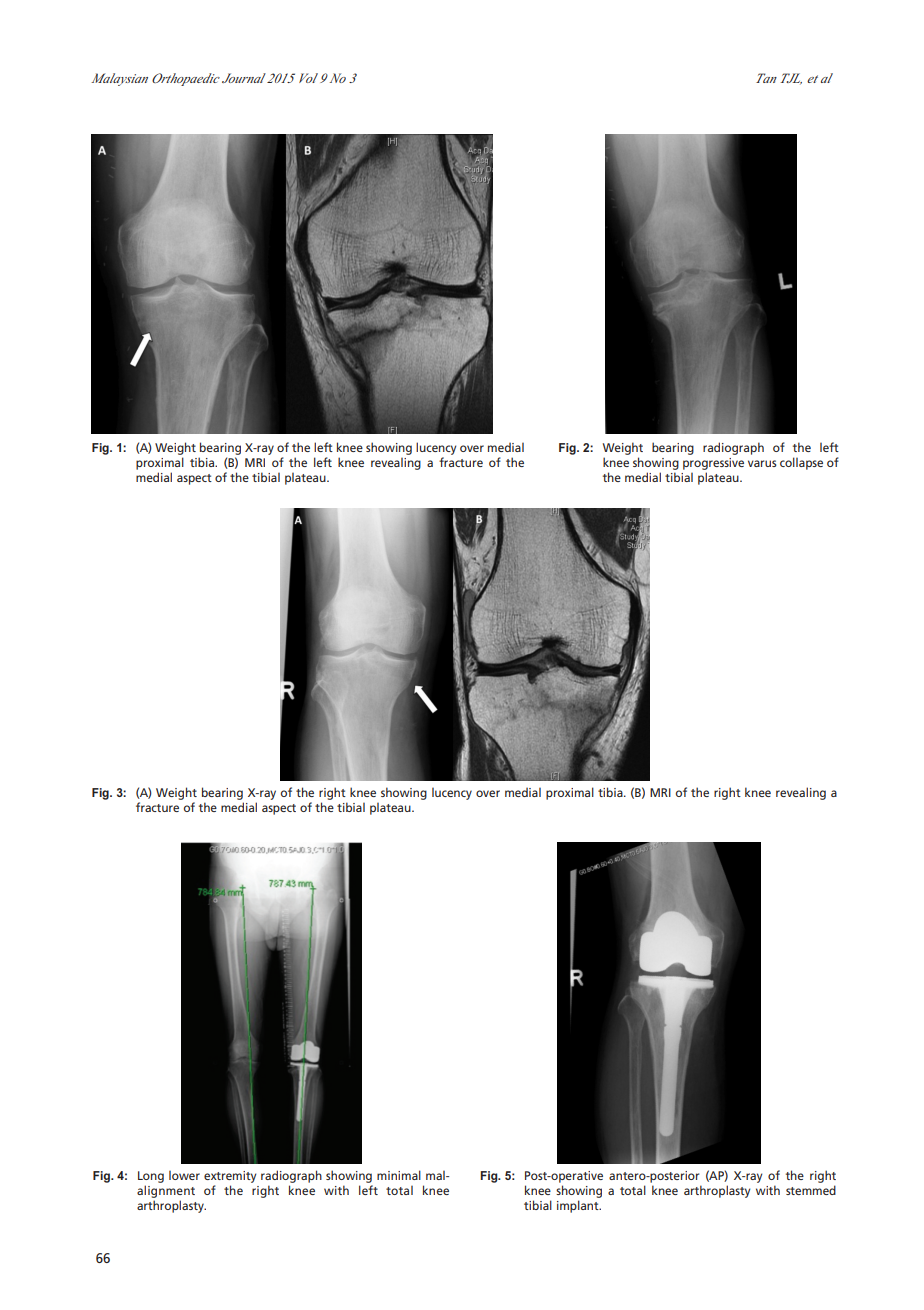 This image has height=1310, width=924. I want to click on minimal, so click(399, 1175).
